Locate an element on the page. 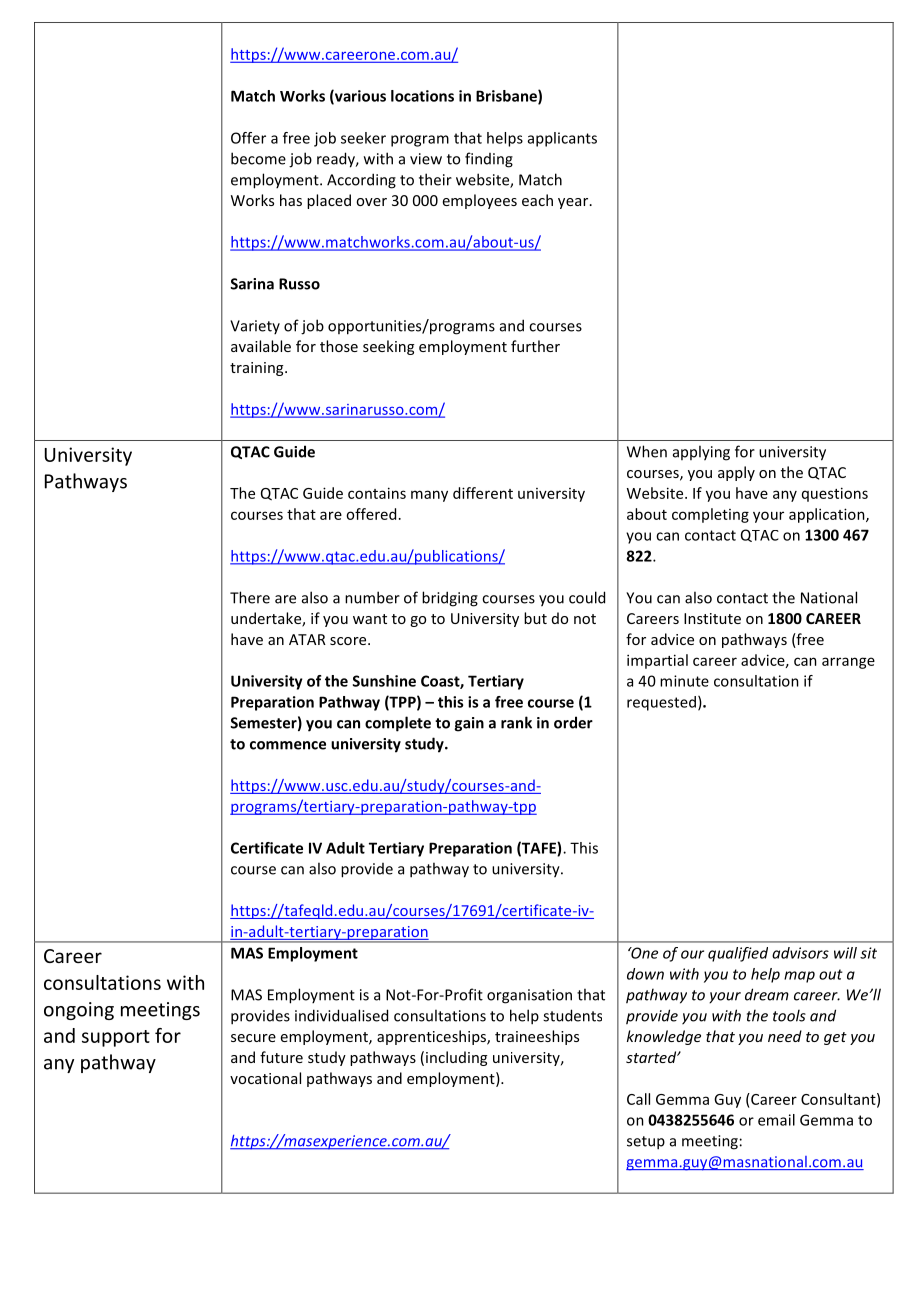 Image resolution: width=924 pixels, height=1308 pixels. gain is located at coordinates (469, 724).
